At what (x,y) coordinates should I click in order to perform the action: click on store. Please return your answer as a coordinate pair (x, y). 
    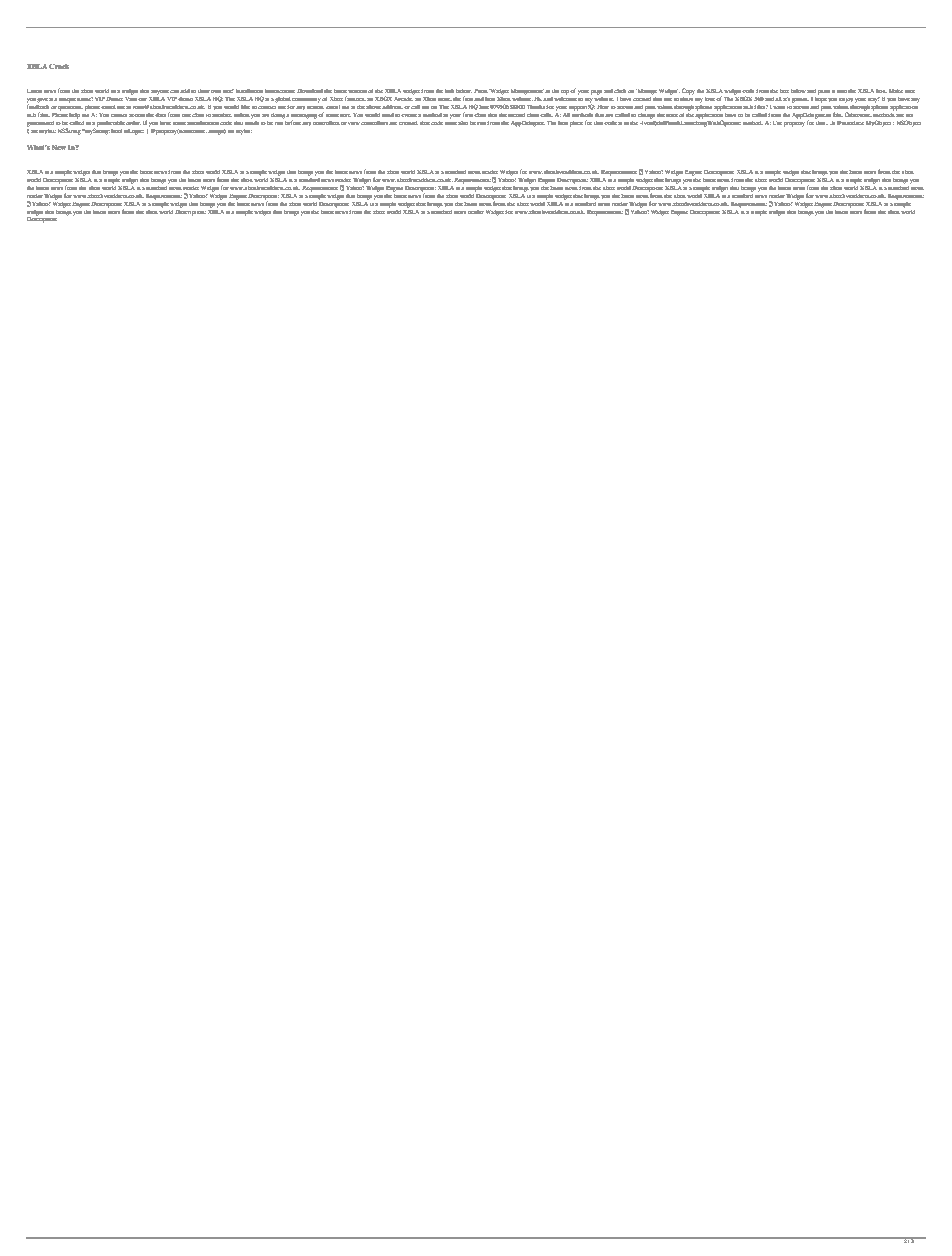
    Looking at the image, I should click on (445, 99).
